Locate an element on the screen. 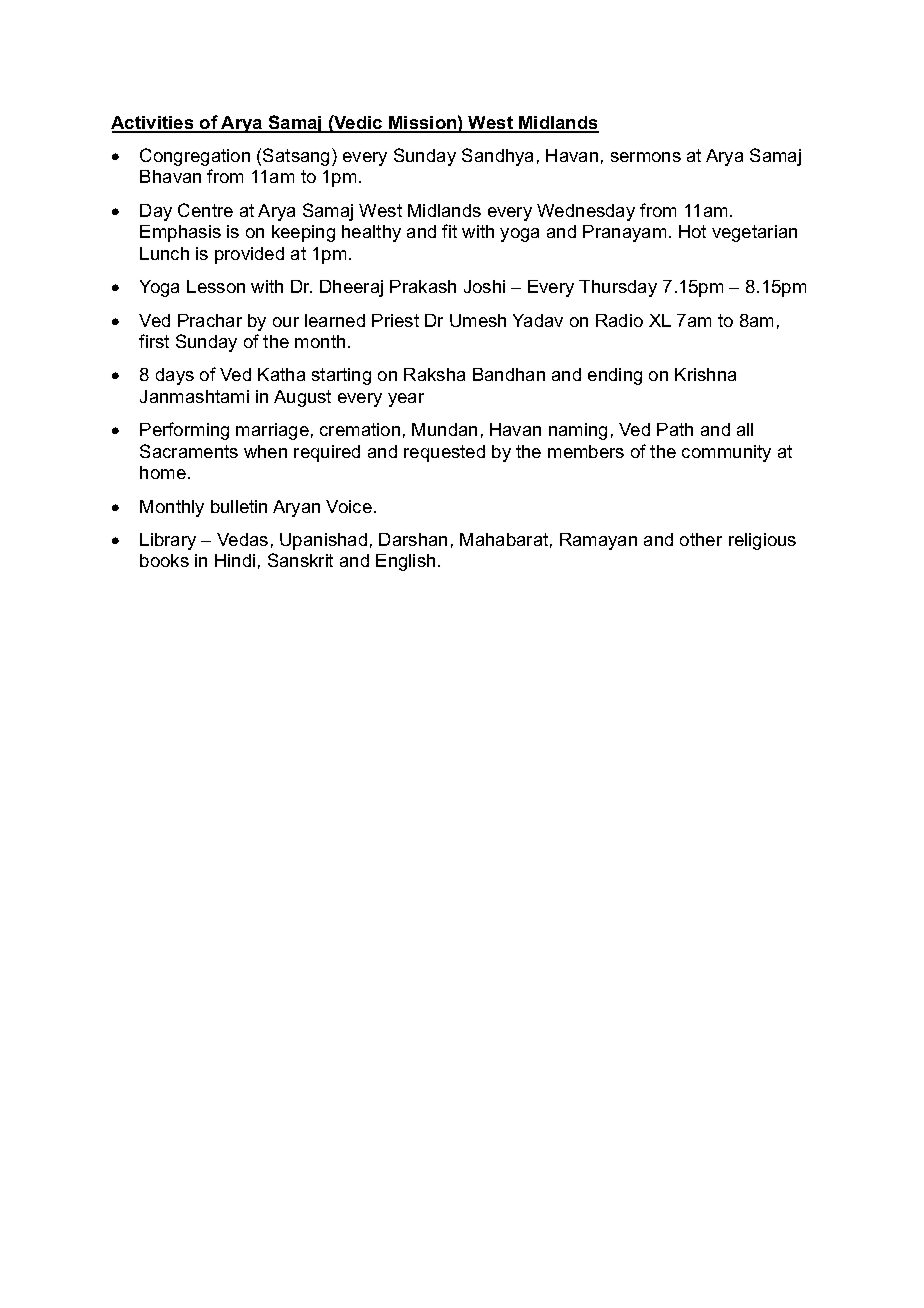 The image size is (924, 1308). Darshan is located at coordinates (413, 539).
